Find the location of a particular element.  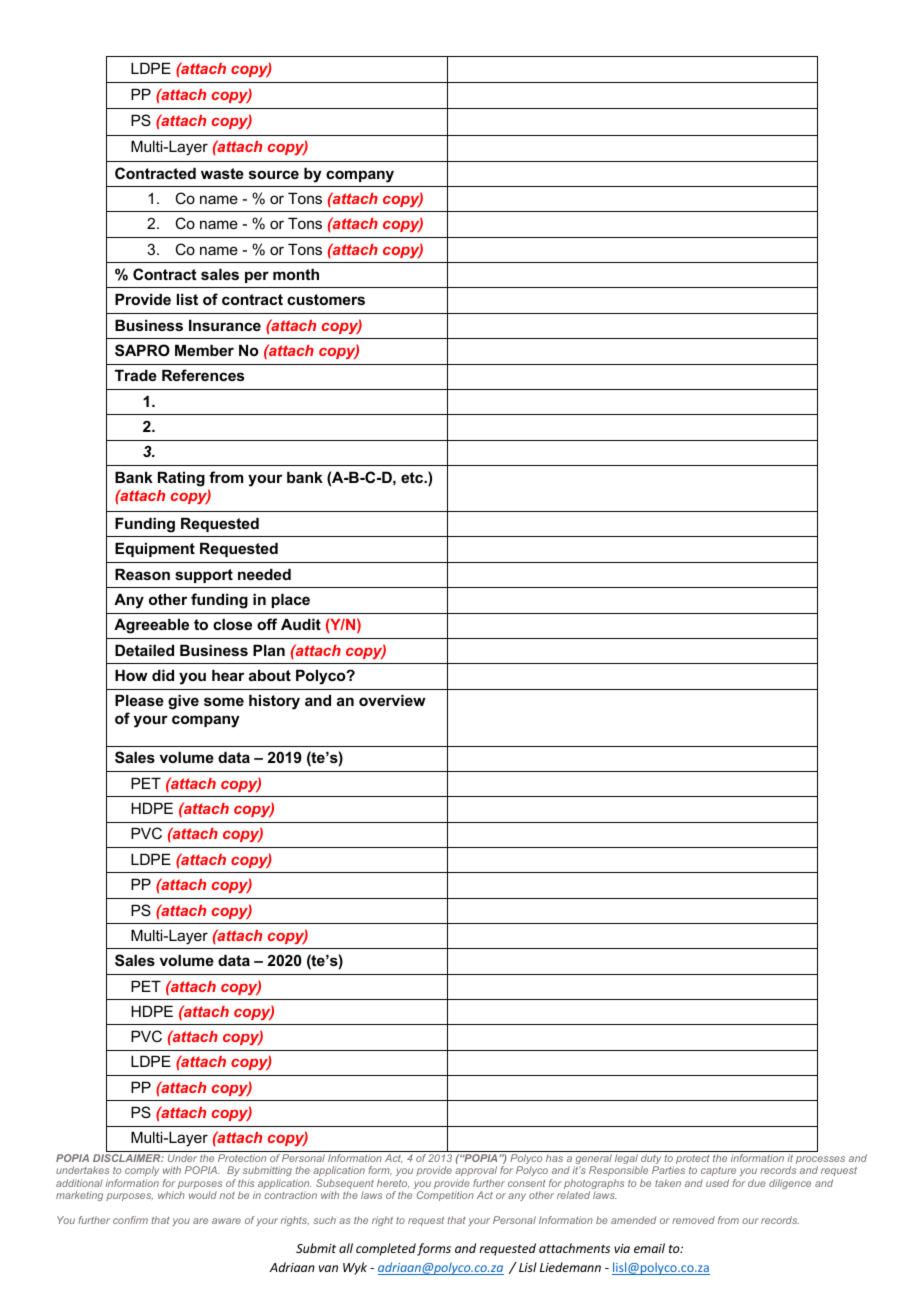

removed is located at coordinates (693, 1220).
